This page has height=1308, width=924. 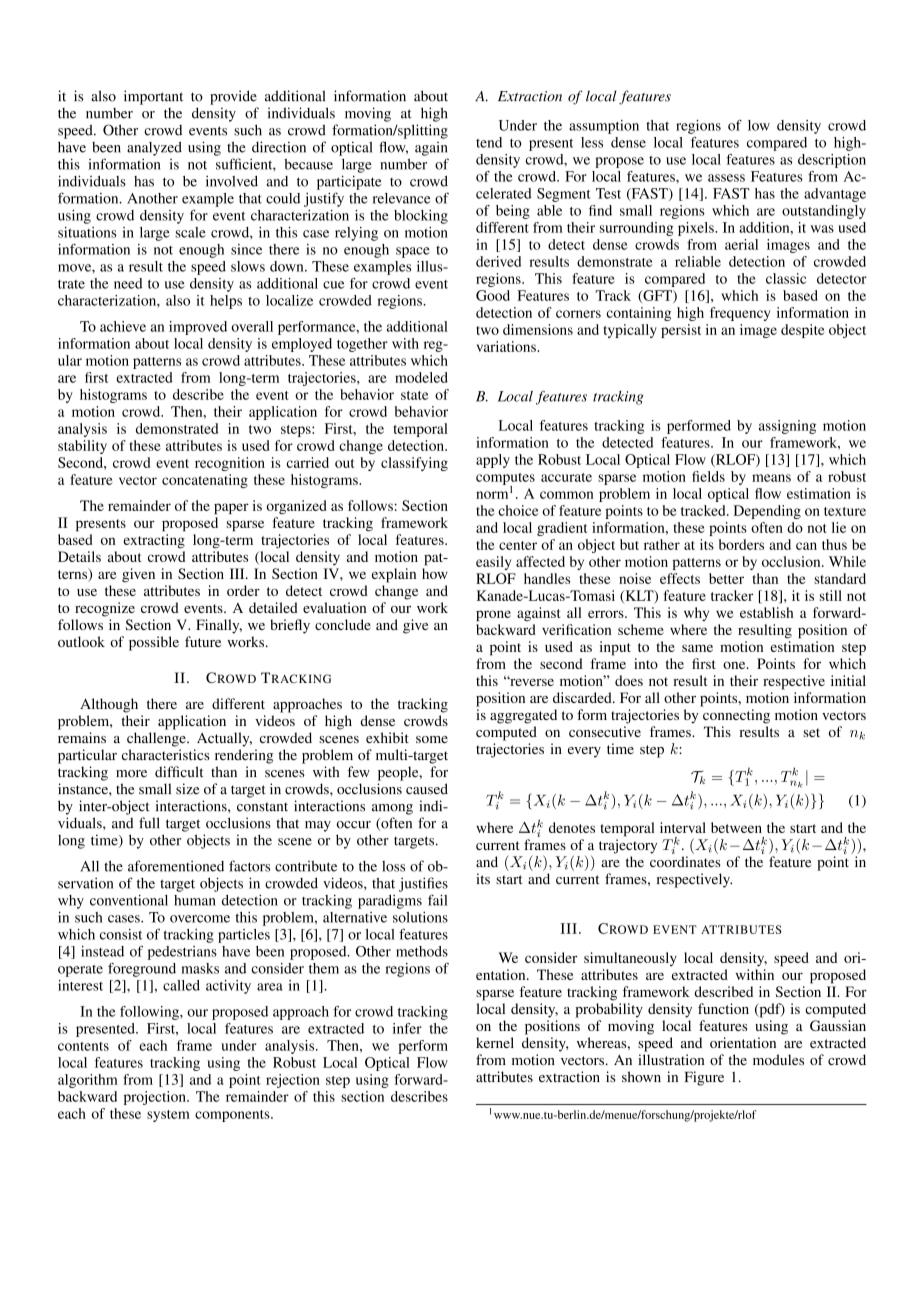 I want to click on analyzed, so click(x=154, y=148).
